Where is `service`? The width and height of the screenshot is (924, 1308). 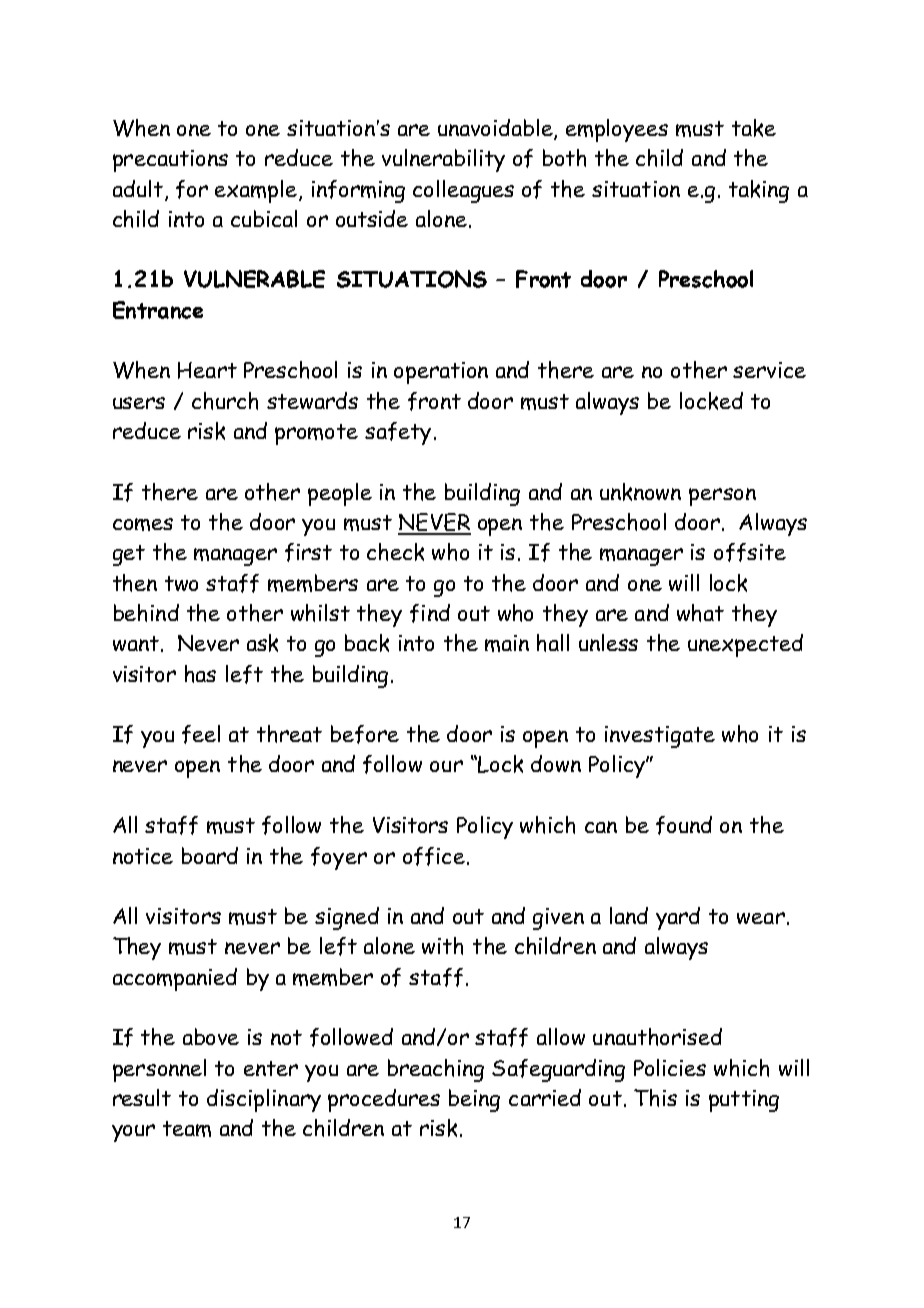 service is located at coordinates (769, 370).
